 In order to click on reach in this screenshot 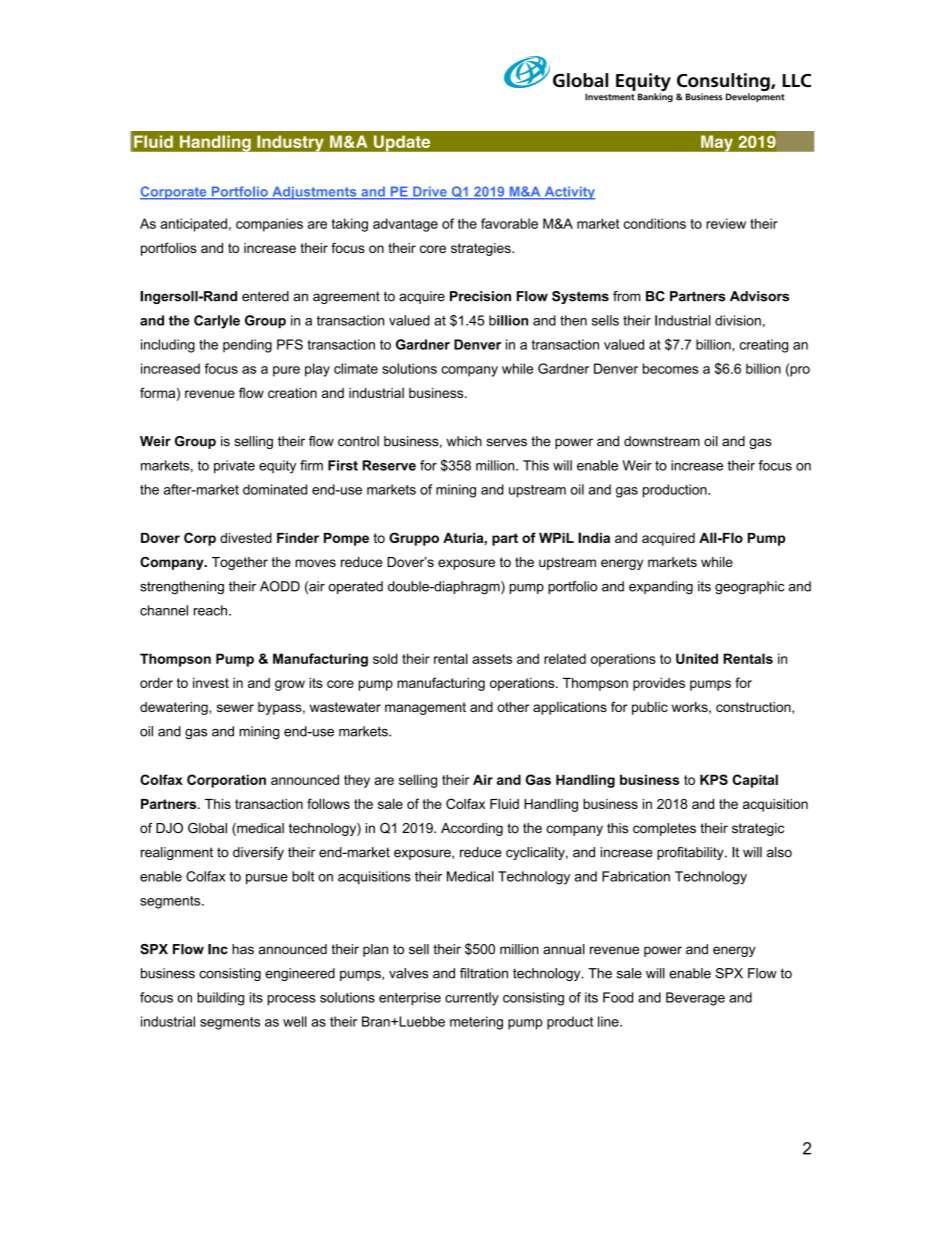, I will do `click(210, 610)`.
